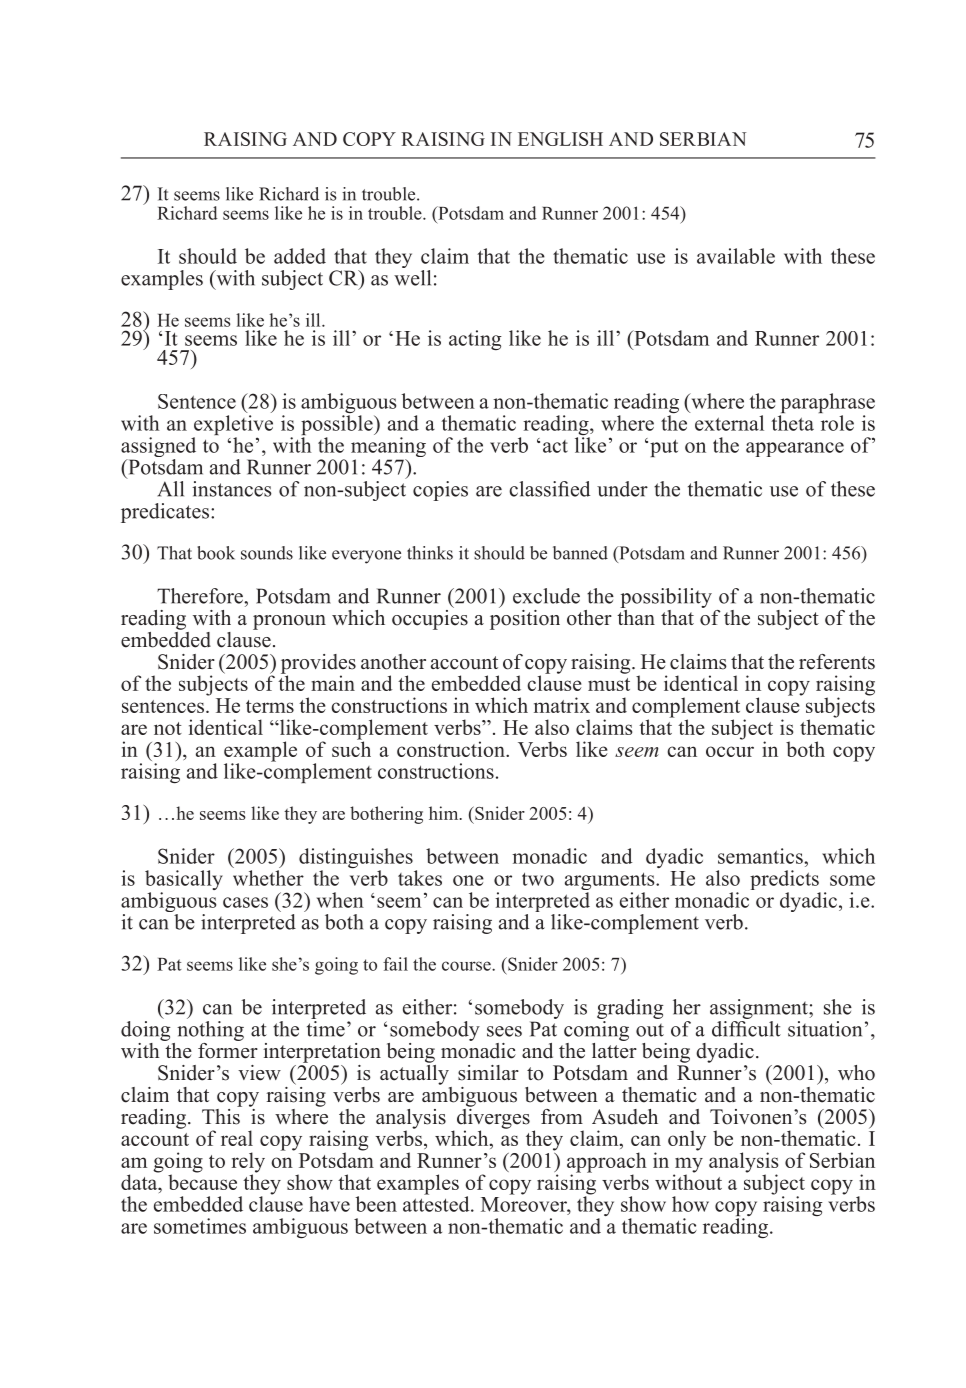  I want to click on expletive, so click(233, 426).
